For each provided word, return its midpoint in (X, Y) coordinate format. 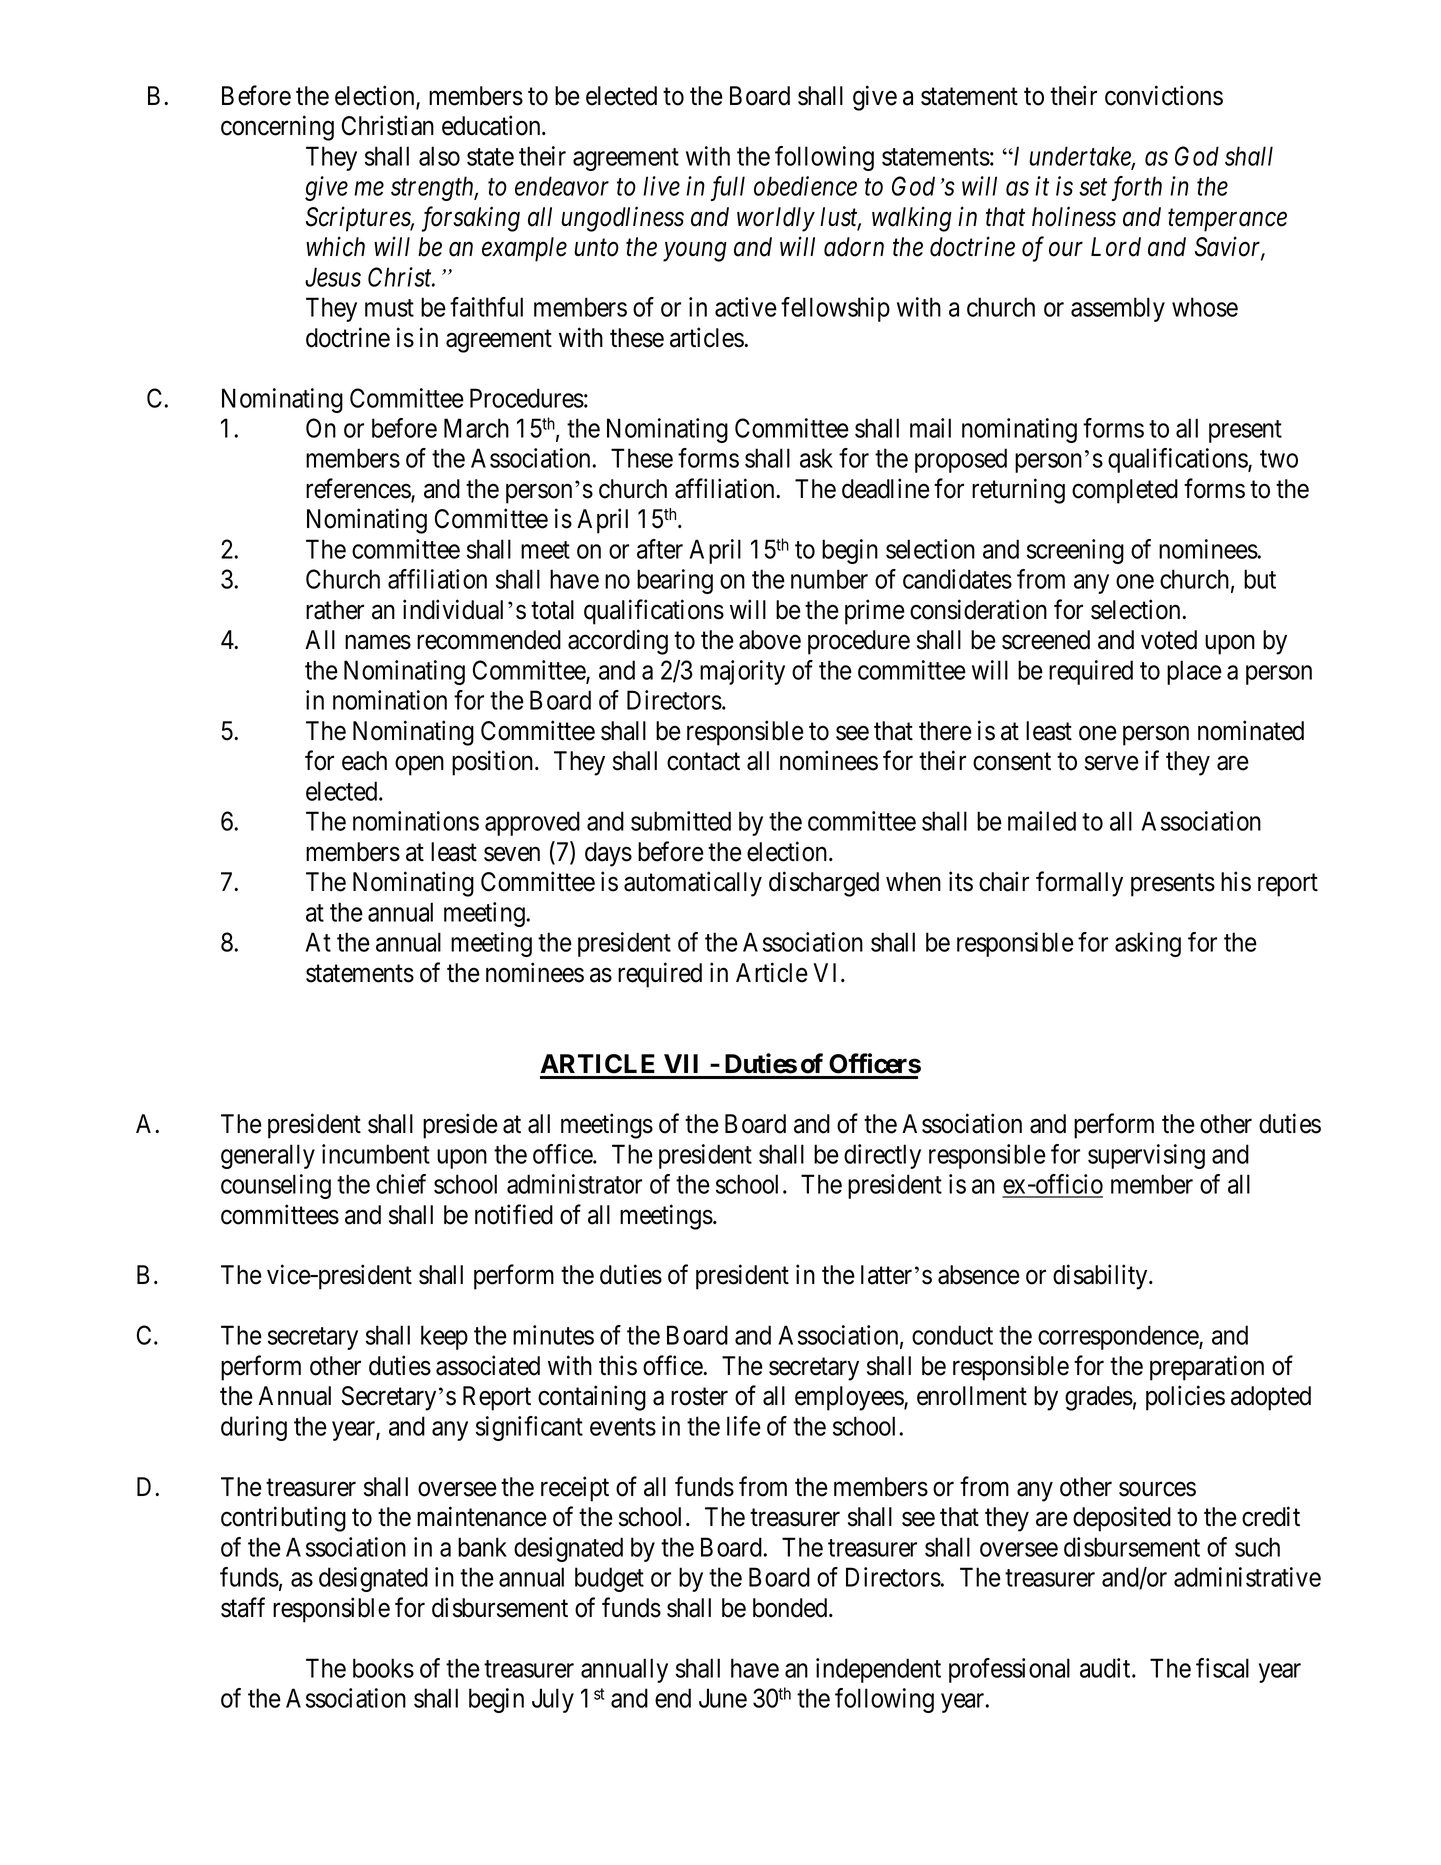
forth (1136, 188)
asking (1148, 944)
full (727, 188)
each (364, 761)
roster (699, 1397)
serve (1112, 763)
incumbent (376, 1154)
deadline (886, 488)
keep (444, 1337)
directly (882, 1156)
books (383, 1668)
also (439, 156)
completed (1125, 491)
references (359, 489)
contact (703, 762)
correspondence (1119, 1337)
